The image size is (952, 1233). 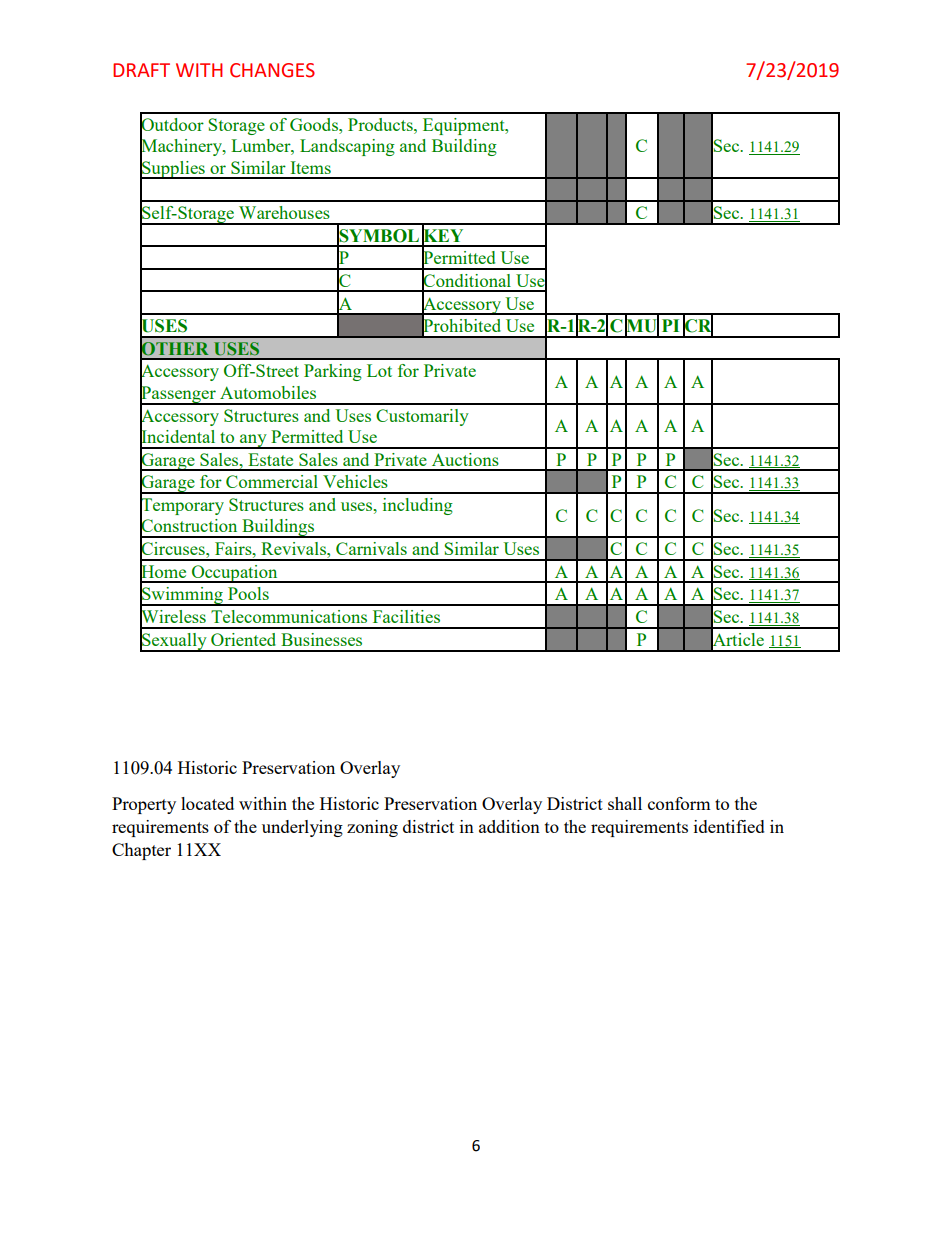 What do you see at coordinates (422, 417) in the screenshot?
I see `Customarily` at bounding box center [422, 417].
